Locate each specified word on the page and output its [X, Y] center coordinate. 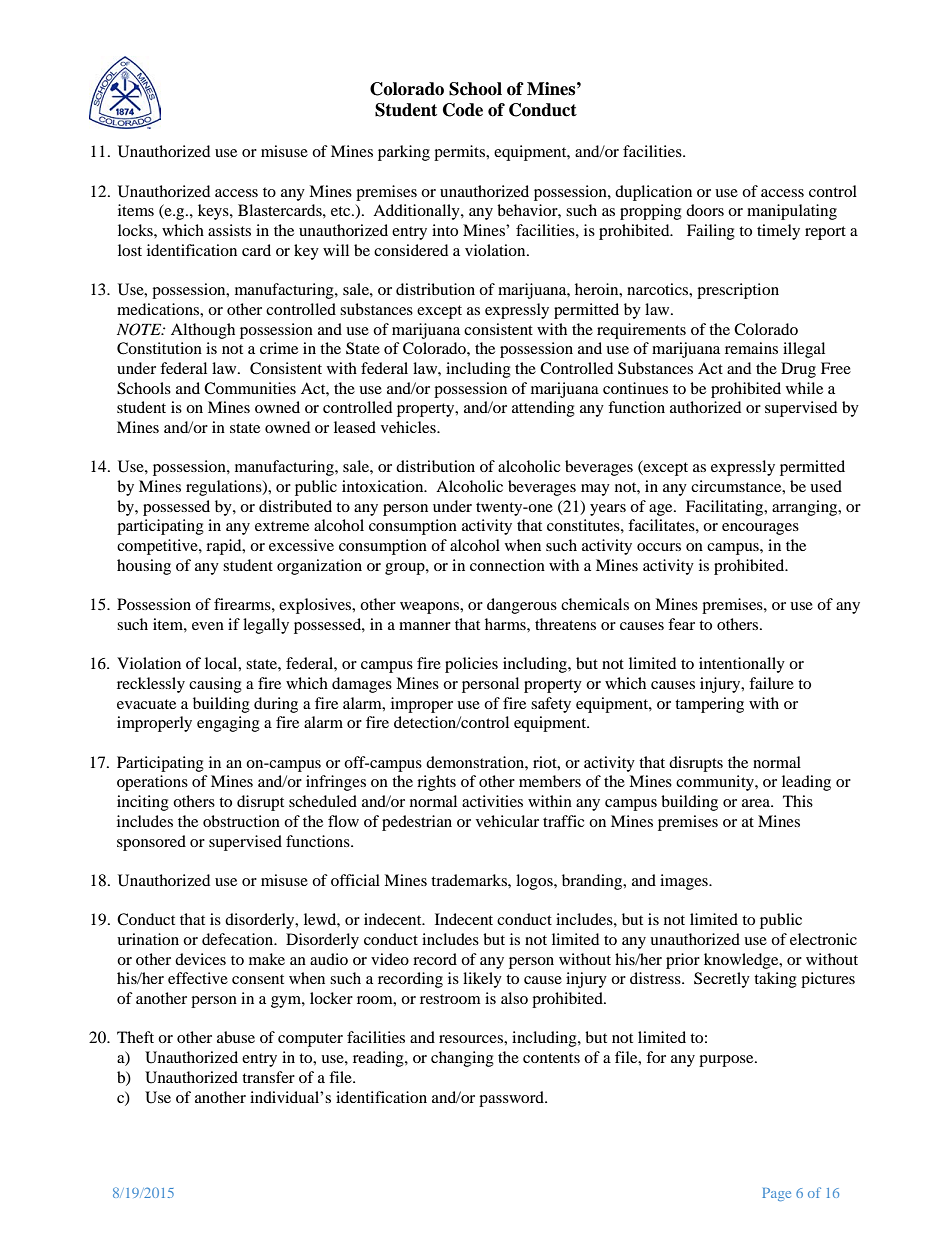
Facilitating [726, 508]
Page [776, 1194]
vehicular [507, 821]
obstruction [241, 821]
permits [461, 153]
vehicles [409, 427]
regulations [225, 488]
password [512, 1099]
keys [214, 212]
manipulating [792, 212]
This [798, 801]
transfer [268, 1077]
